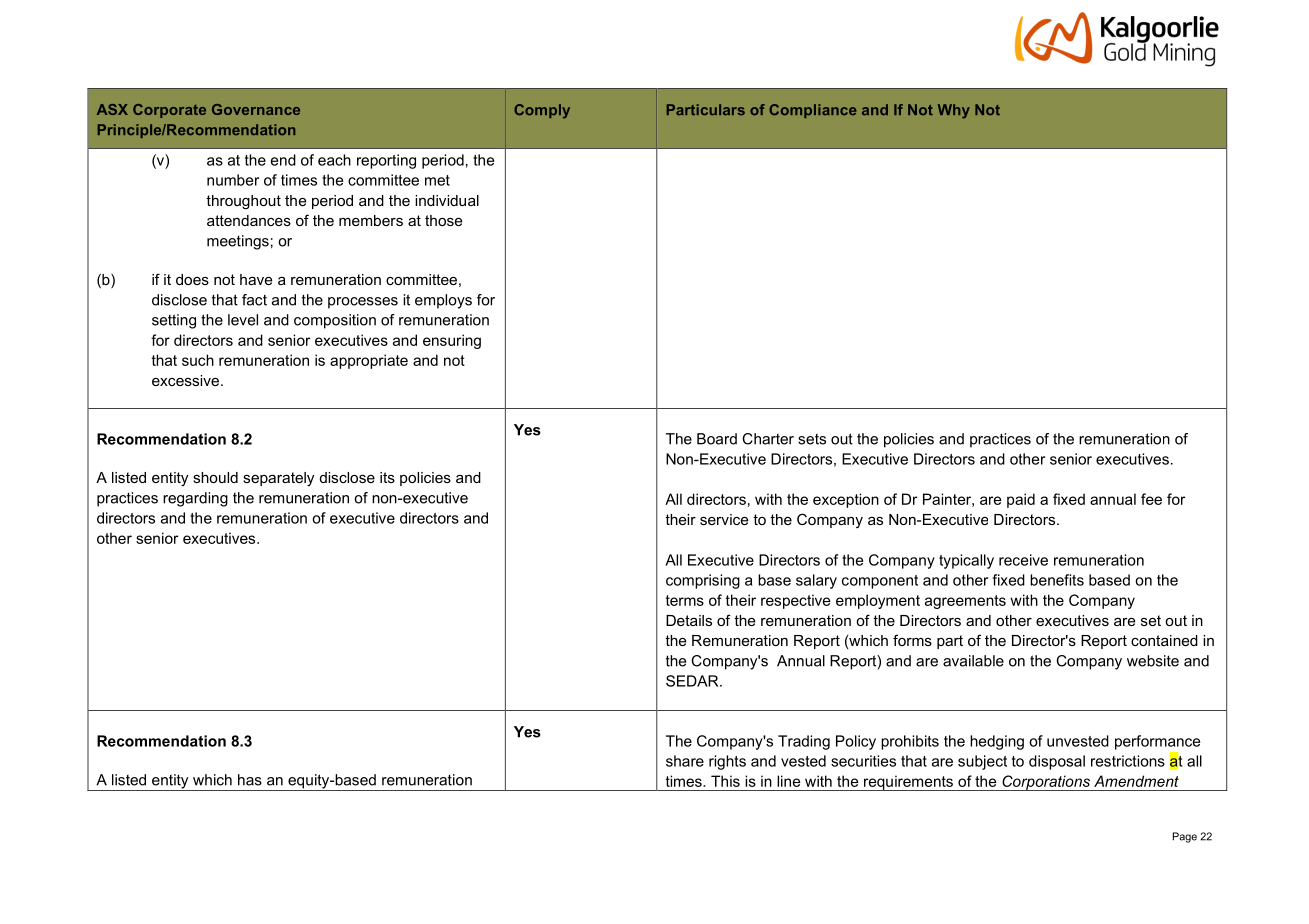  I want to click on Why, so click(954, 111).
